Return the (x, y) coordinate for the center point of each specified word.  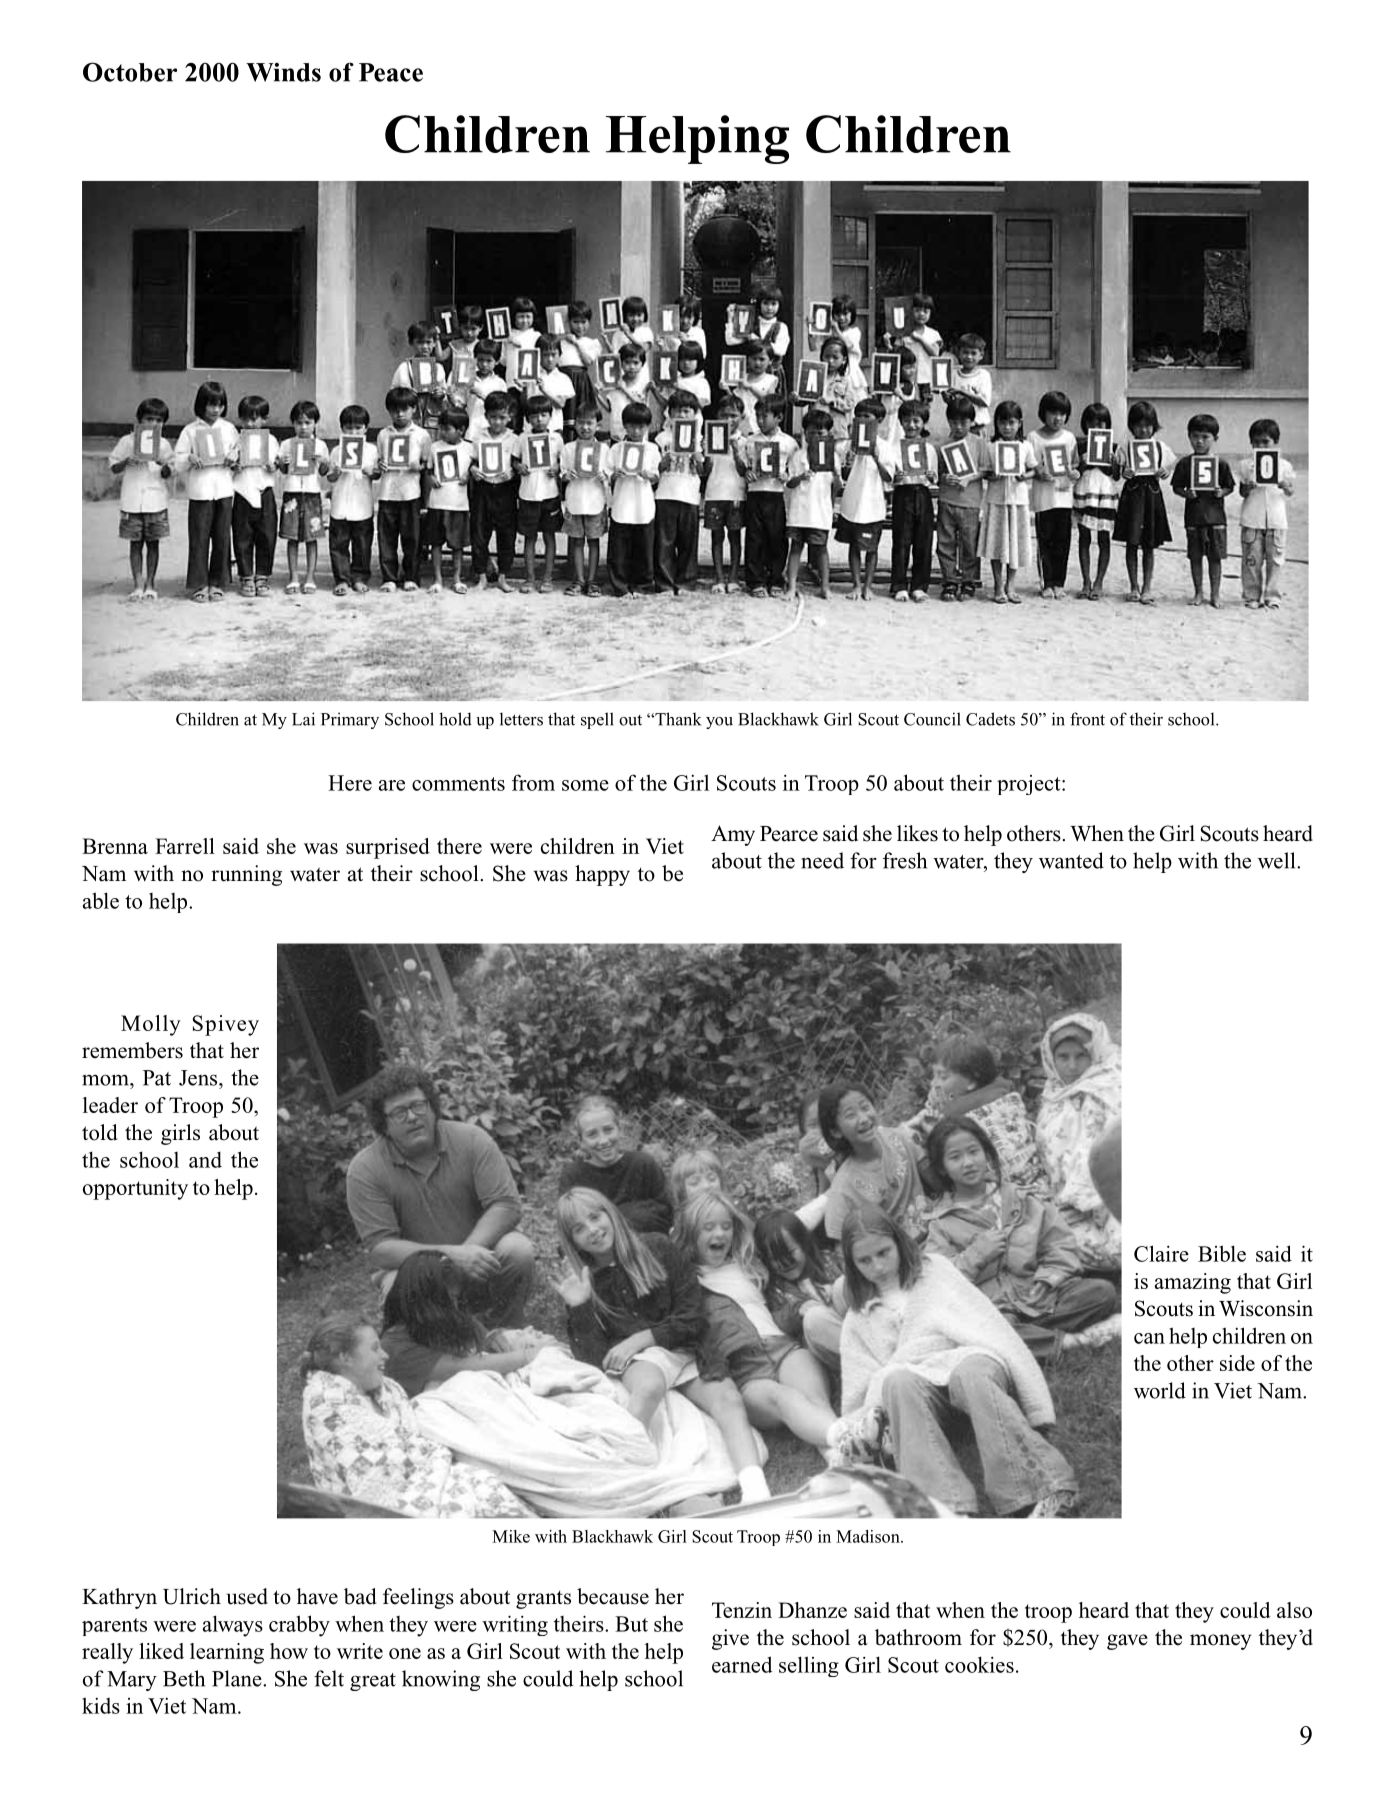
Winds (283, 72)
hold (455, 719)
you (719, 723)
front (1087, 719)
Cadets (990, 719)
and (205, 1159)
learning (227, 1653)
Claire (1161, 1253)
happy (602, 875)
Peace (391, 72)
